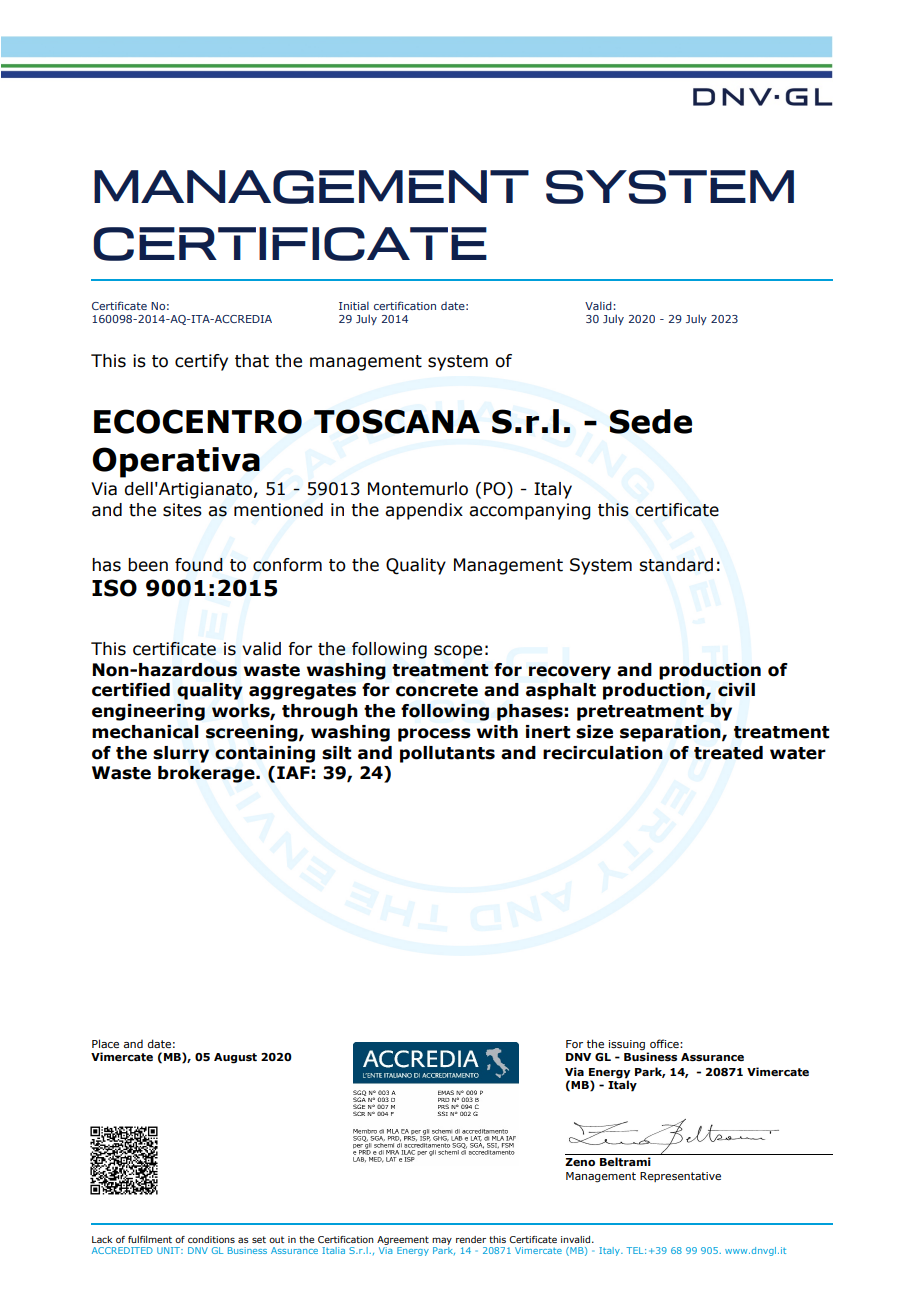  Describe the element at coordinates (207, 774) in the screenshot. I see `brokerage` at that location.
